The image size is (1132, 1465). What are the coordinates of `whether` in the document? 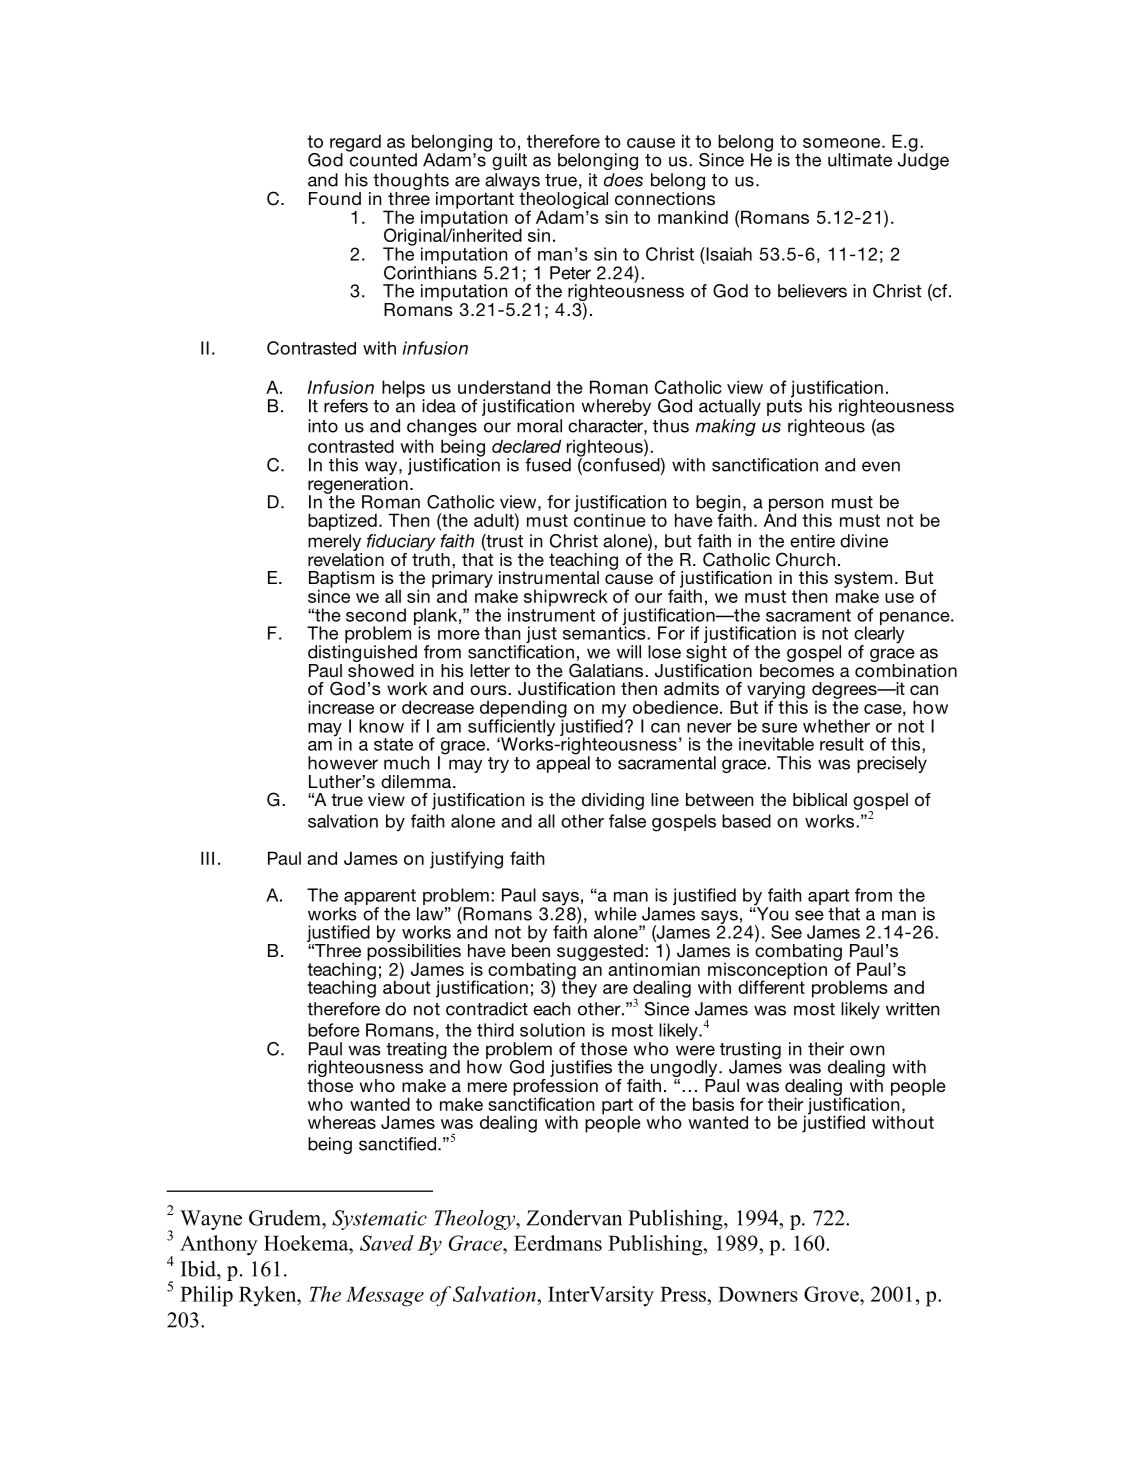 It's located at (836, 726).
